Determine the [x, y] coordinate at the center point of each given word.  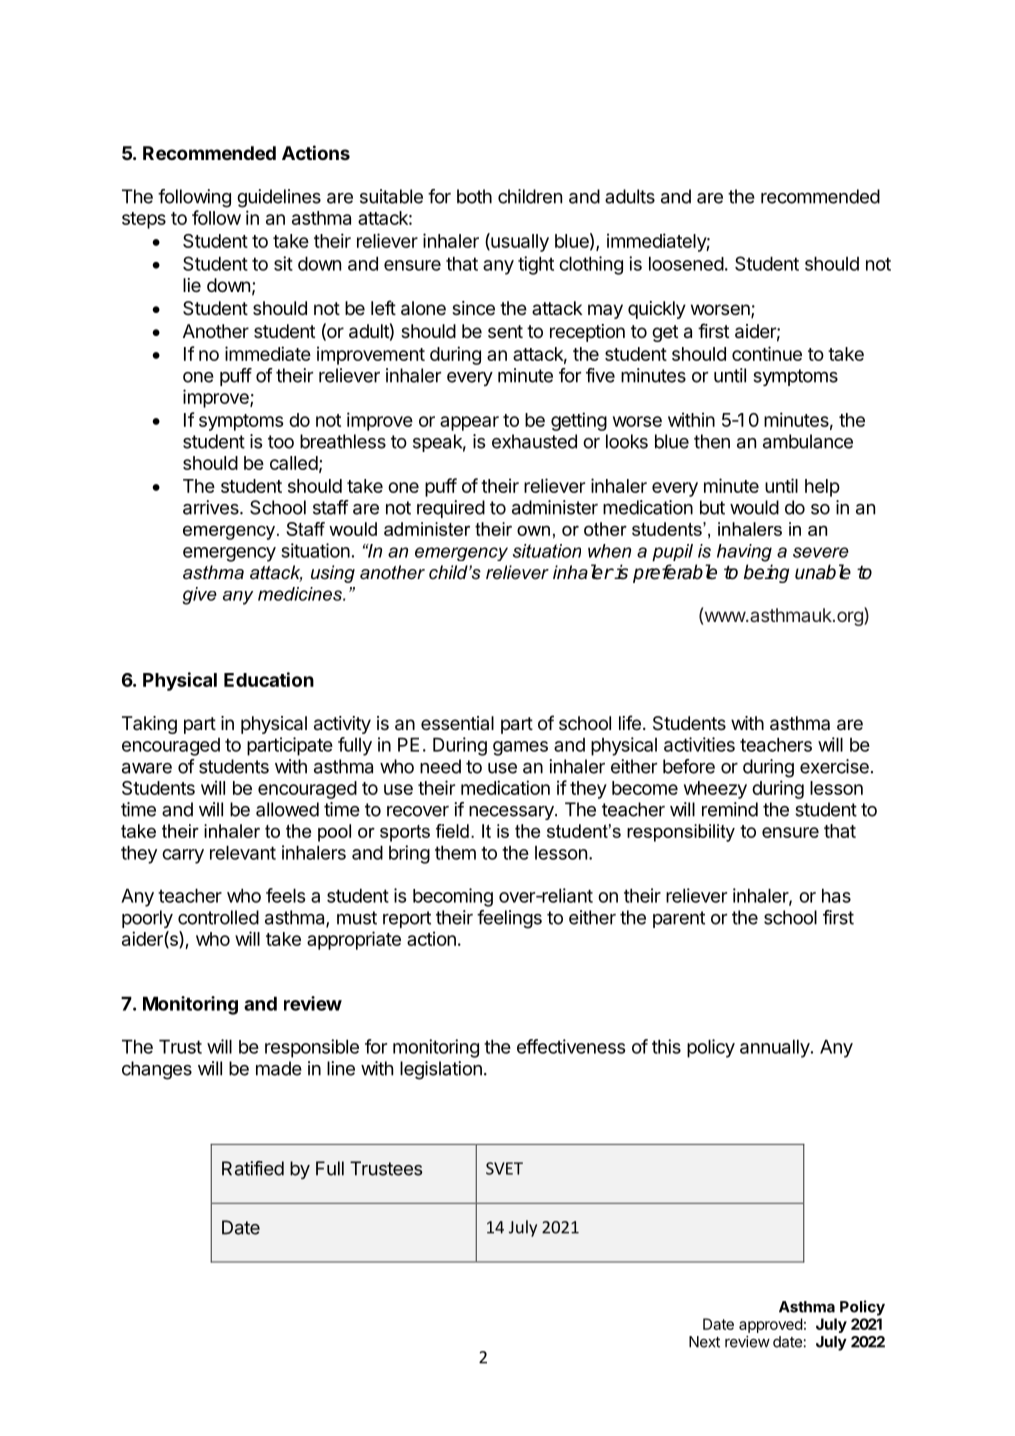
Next [704, 1342]
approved [771, 1325]
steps [144, 220]
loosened [686, 263]
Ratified [253, 1168]
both [474, 196]
